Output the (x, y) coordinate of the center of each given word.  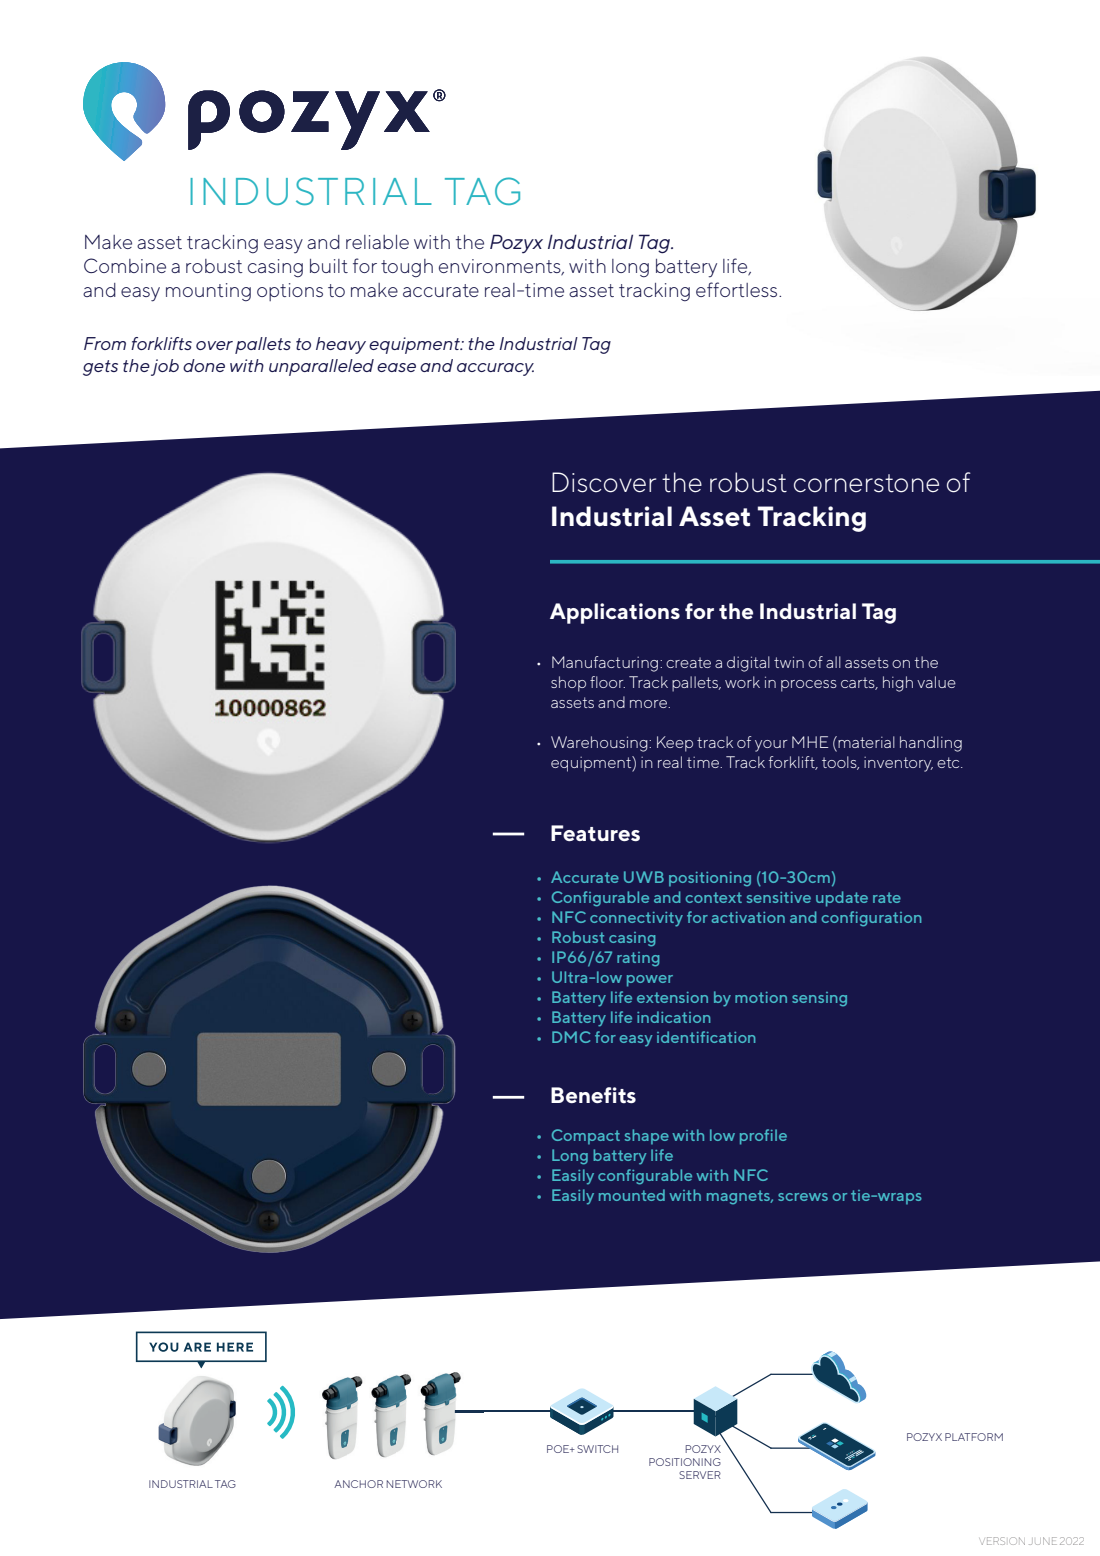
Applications (615, 613)
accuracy (495, 369)
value (936, 682)
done (204, 365)
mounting (208, 292)
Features (595, 833)
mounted (632, 1195)
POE (559, 1449)
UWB (644, 877)
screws (803, 1197)
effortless (738, 289)
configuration (872, 919)
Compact (586, 1137)
